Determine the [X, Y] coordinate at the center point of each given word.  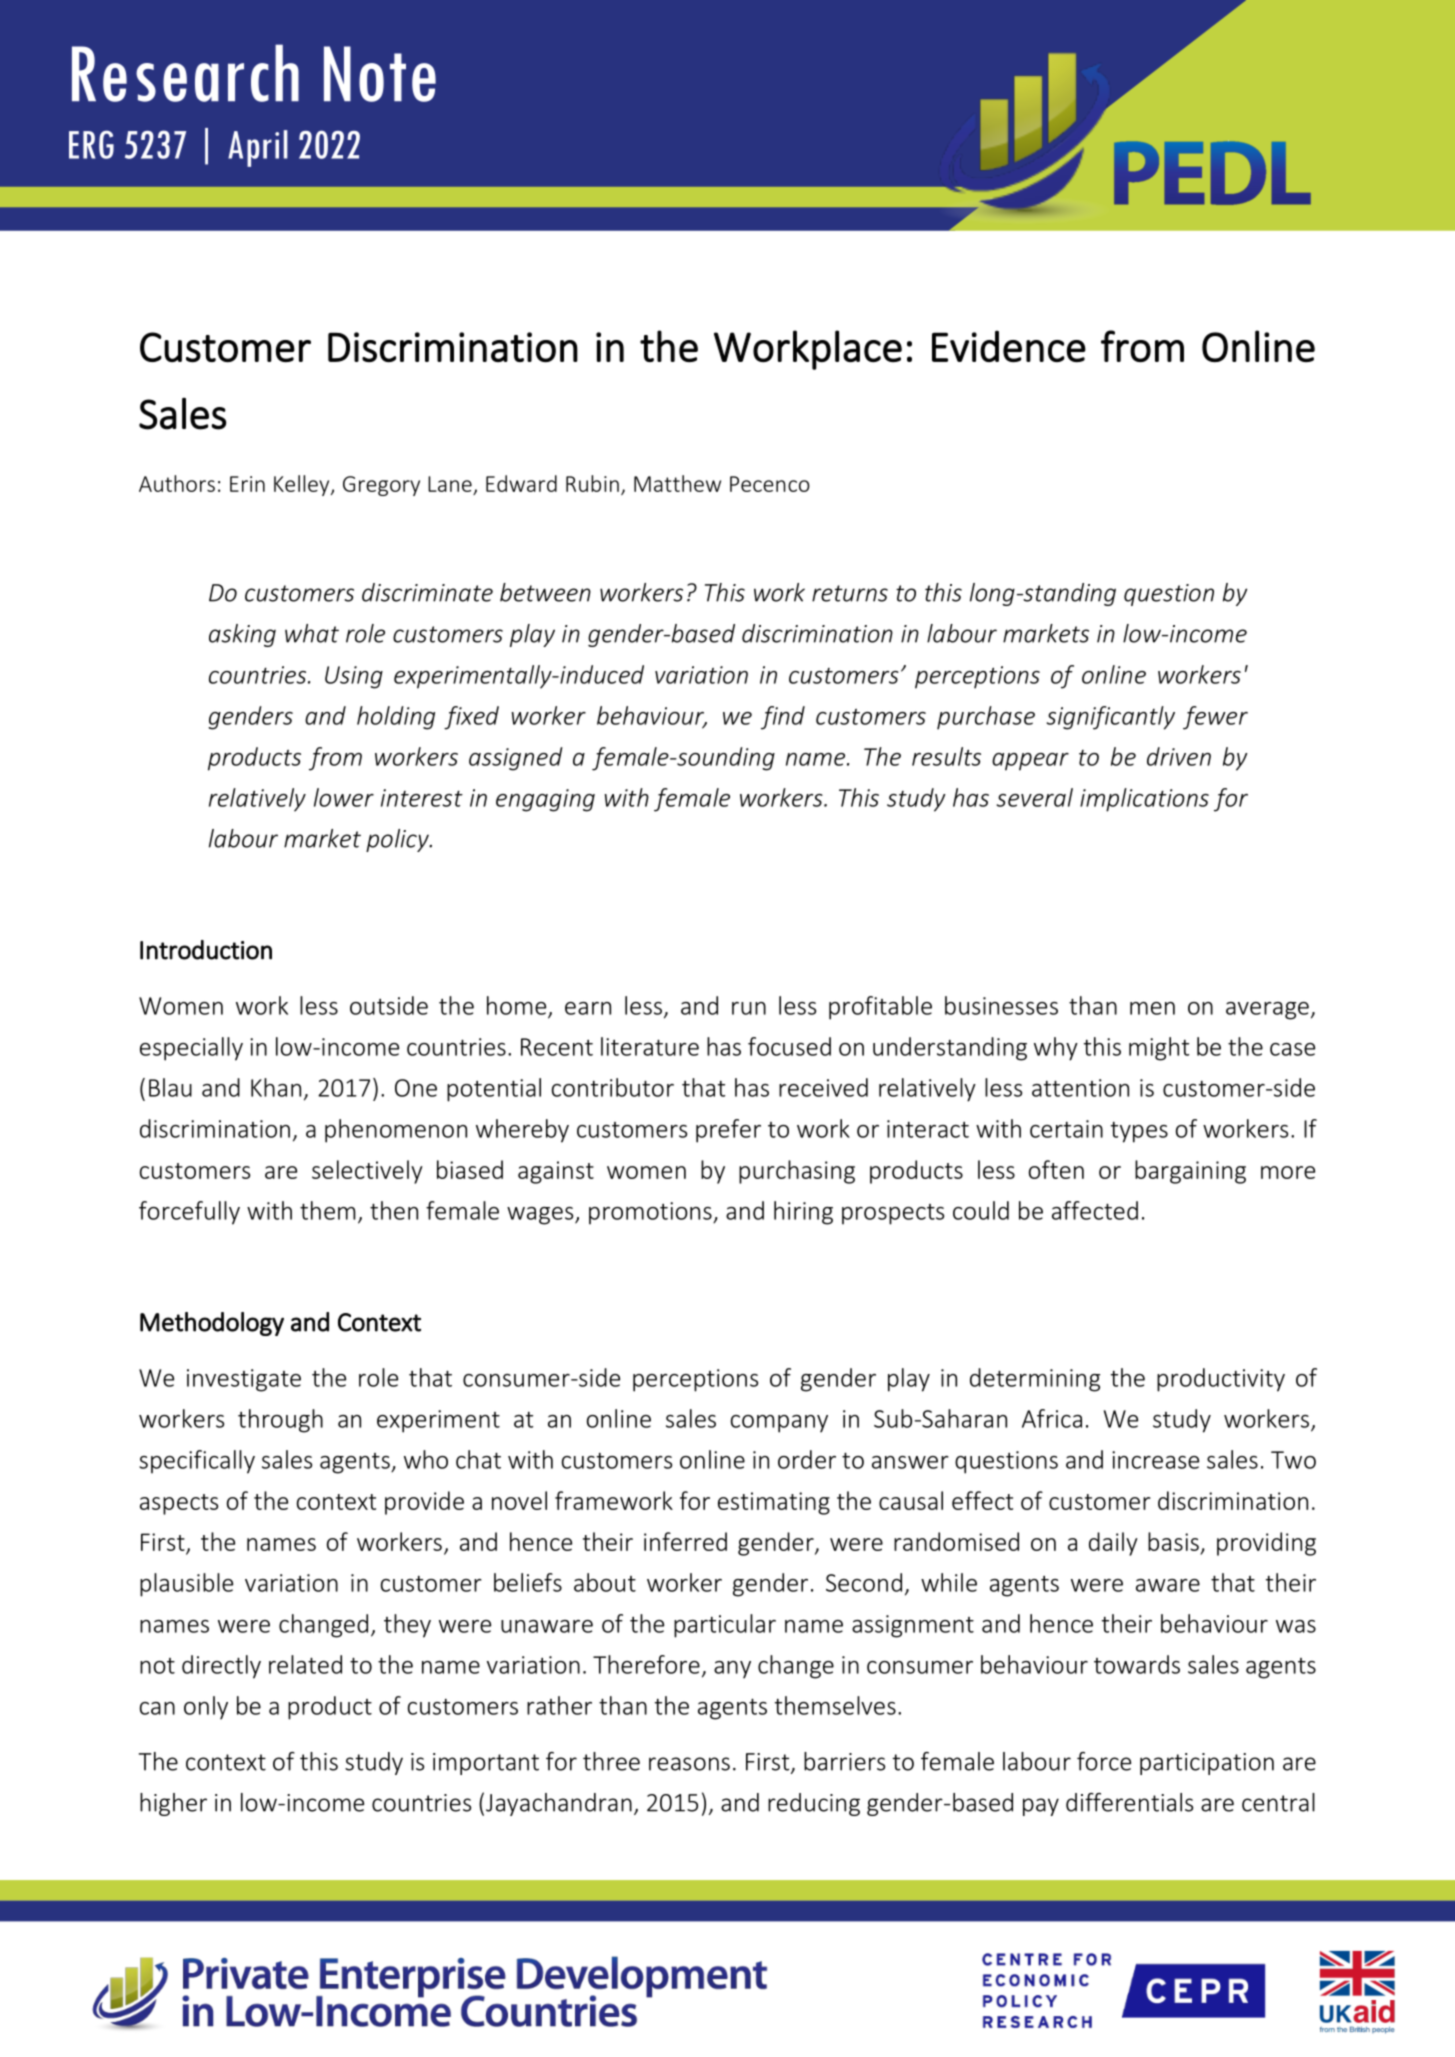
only [206, 1708]
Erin [247, 484]
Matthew [677, 483]
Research [185, 73]
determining [1035, 1380]
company [779, 1424]
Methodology [212, 1324]
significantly [1110, 718]
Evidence [1009, 346]
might [1159, 1049]
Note [380, 74]
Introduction [206, 950]
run [749, 1008]
